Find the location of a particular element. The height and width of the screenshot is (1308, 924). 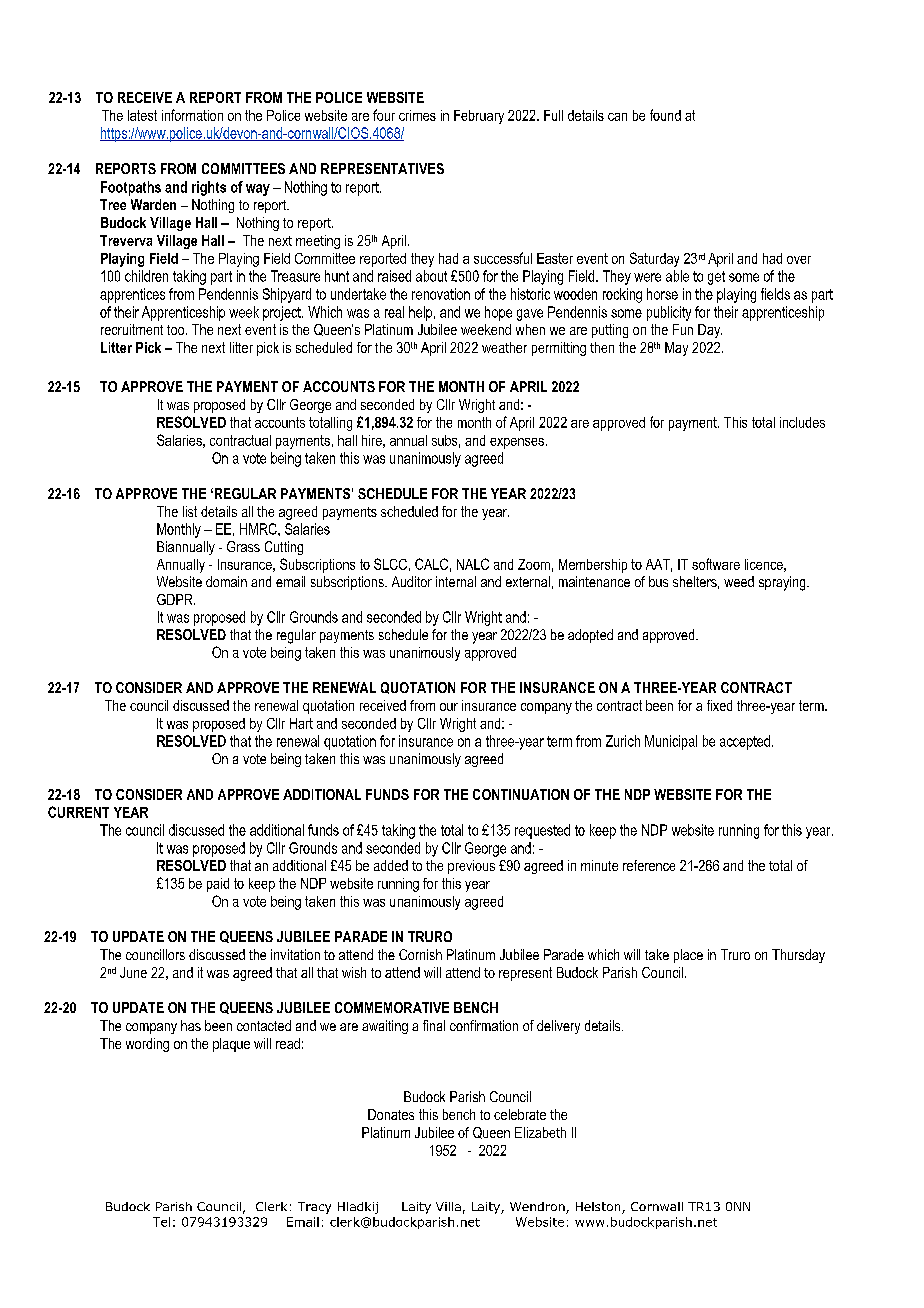

fixed is located at coordinates (719, 705).
